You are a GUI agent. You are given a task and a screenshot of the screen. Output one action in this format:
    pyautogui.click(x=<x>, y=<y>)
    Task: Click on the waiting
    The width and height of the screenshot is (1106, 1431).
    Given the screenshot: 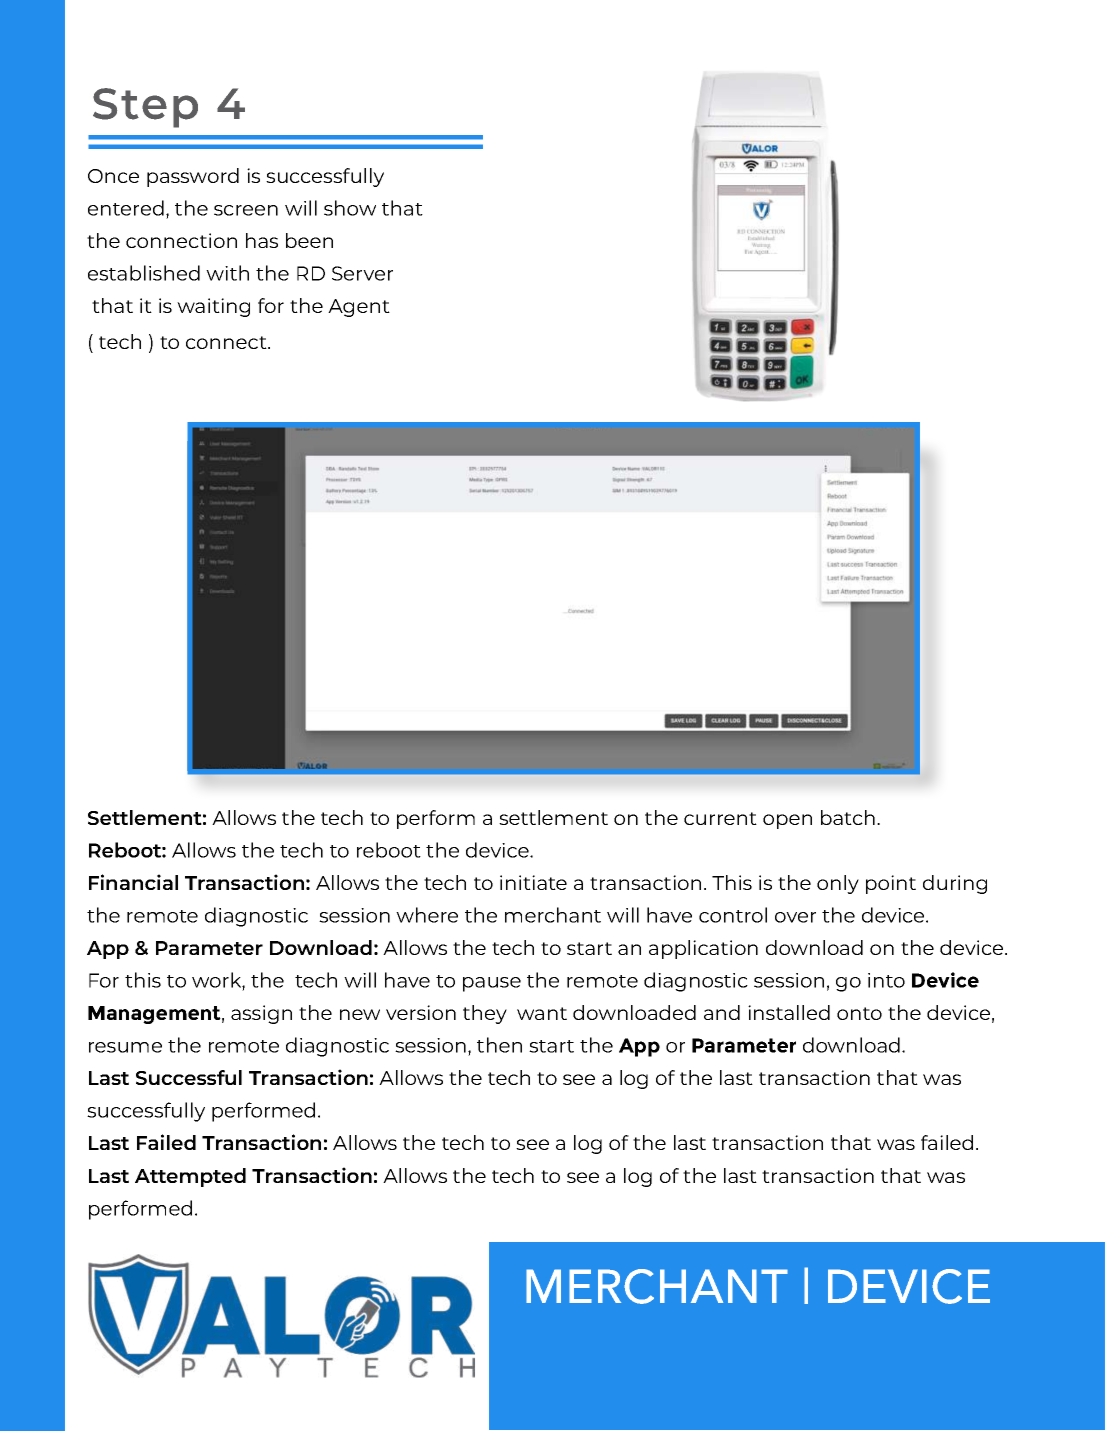 What is the action you would take?
    pyautogui.click(x=213, y=307)
